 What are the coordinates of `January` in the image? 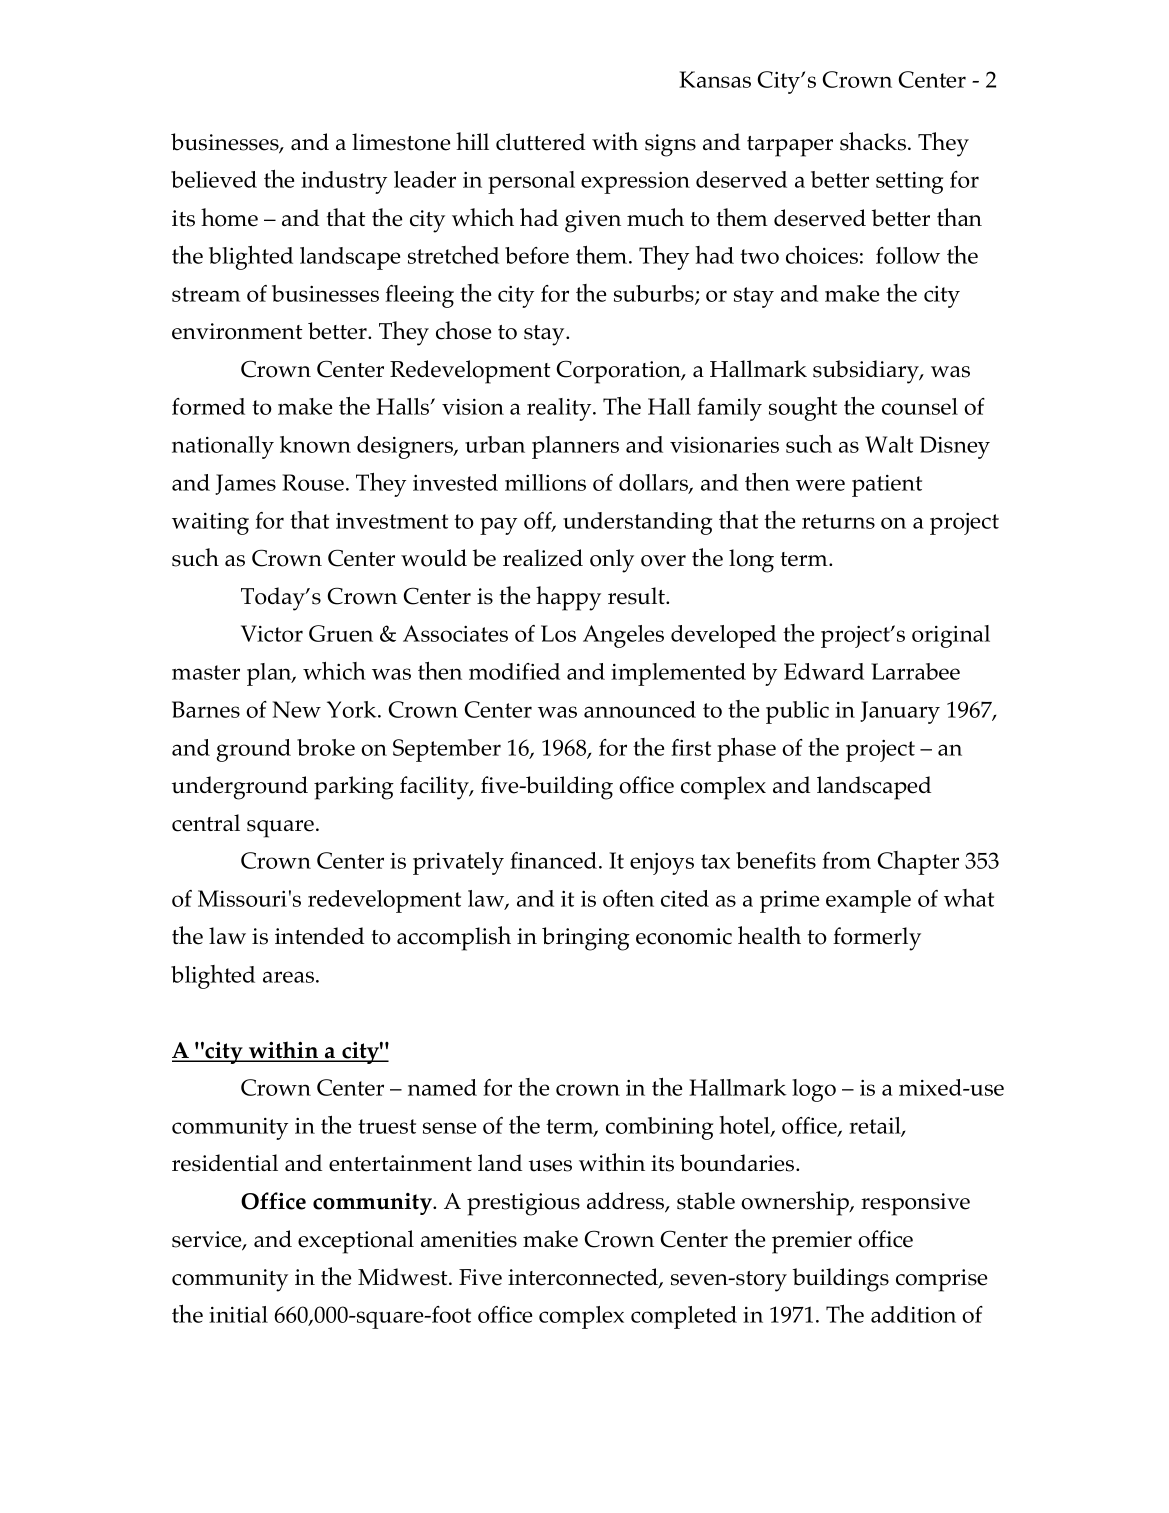 It's located at (900, 712).
